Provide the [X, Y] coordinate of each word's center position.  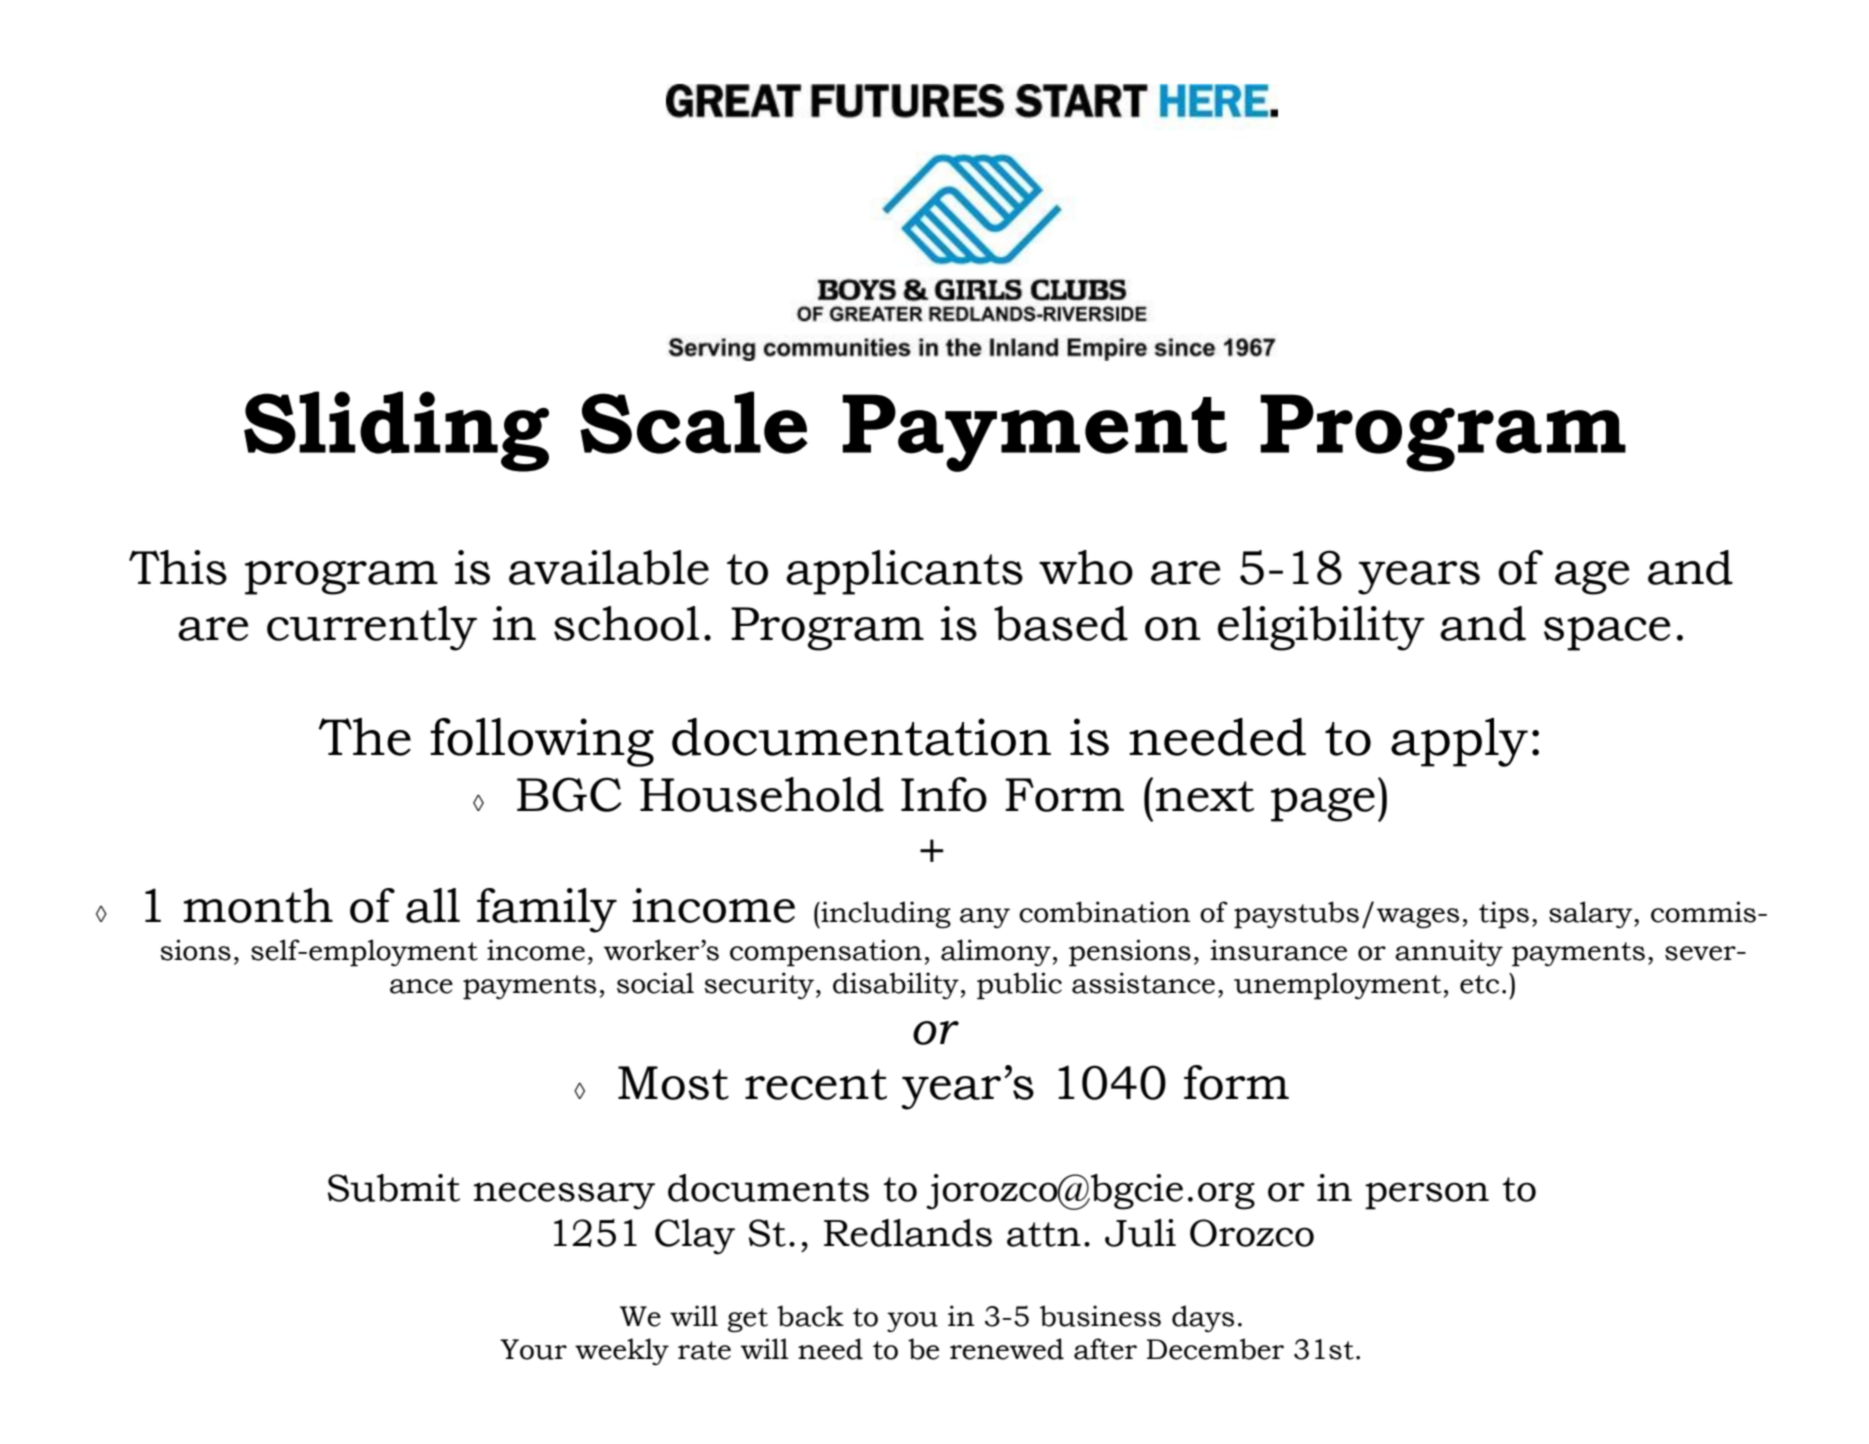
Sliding [396, 431]
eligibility [1321, 628]
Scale [694, 422]
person [1427, 1196]
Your [533, 1349]
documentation [861, 737]
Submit [394, 1188]
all [433, 905]
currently [372, 628]
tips [1504, 915]
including [885, 915]
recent [816, 1084]
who [1086, 567]
